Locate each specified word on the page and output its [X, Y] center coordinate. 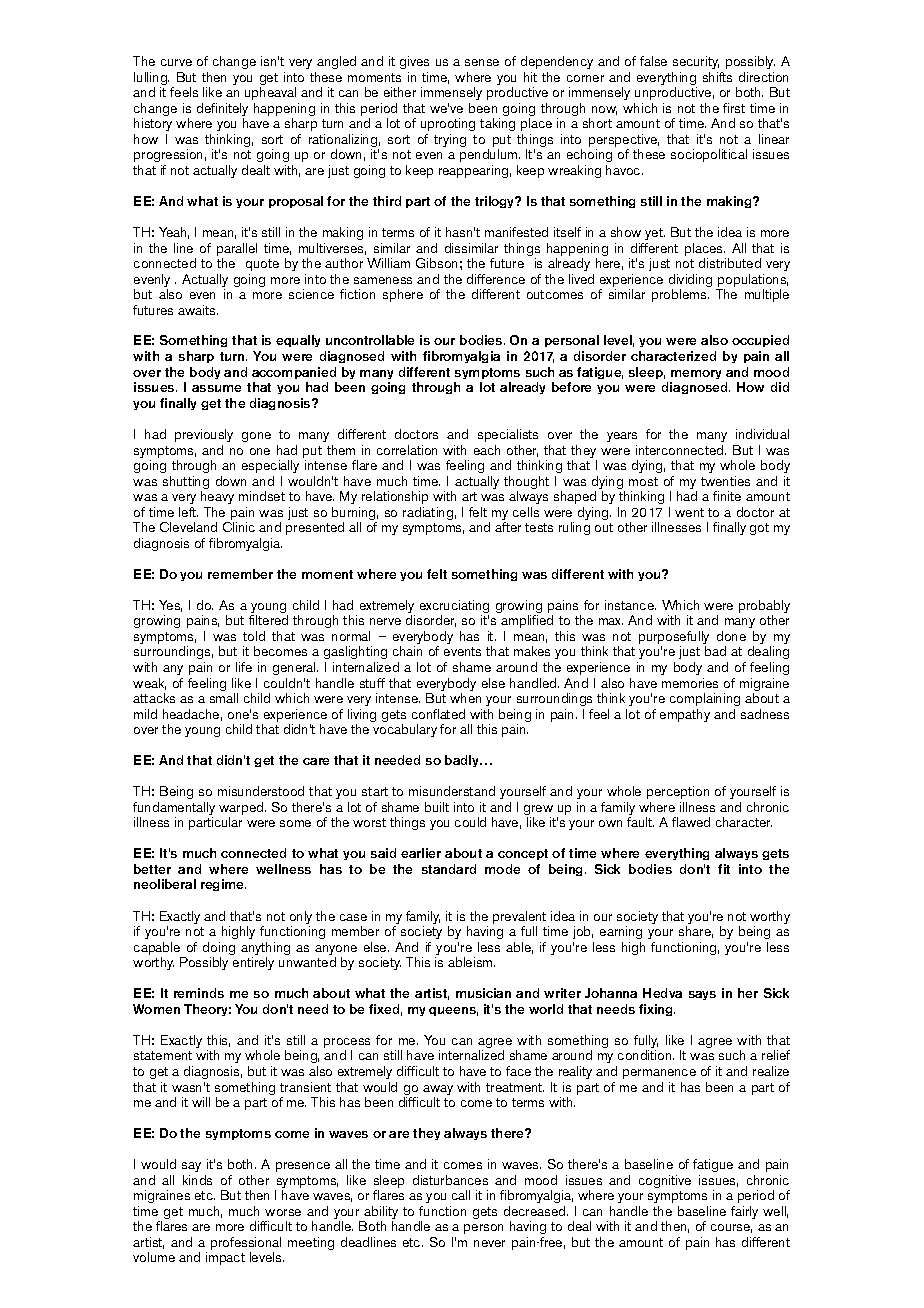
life [244, 667]
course [731, 1228]
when [465, 698]
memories [690, 683]
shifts [717, 77]
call [461, 1195]
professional [246, 1245]
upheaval [270, 93]
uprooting [448, 124]
